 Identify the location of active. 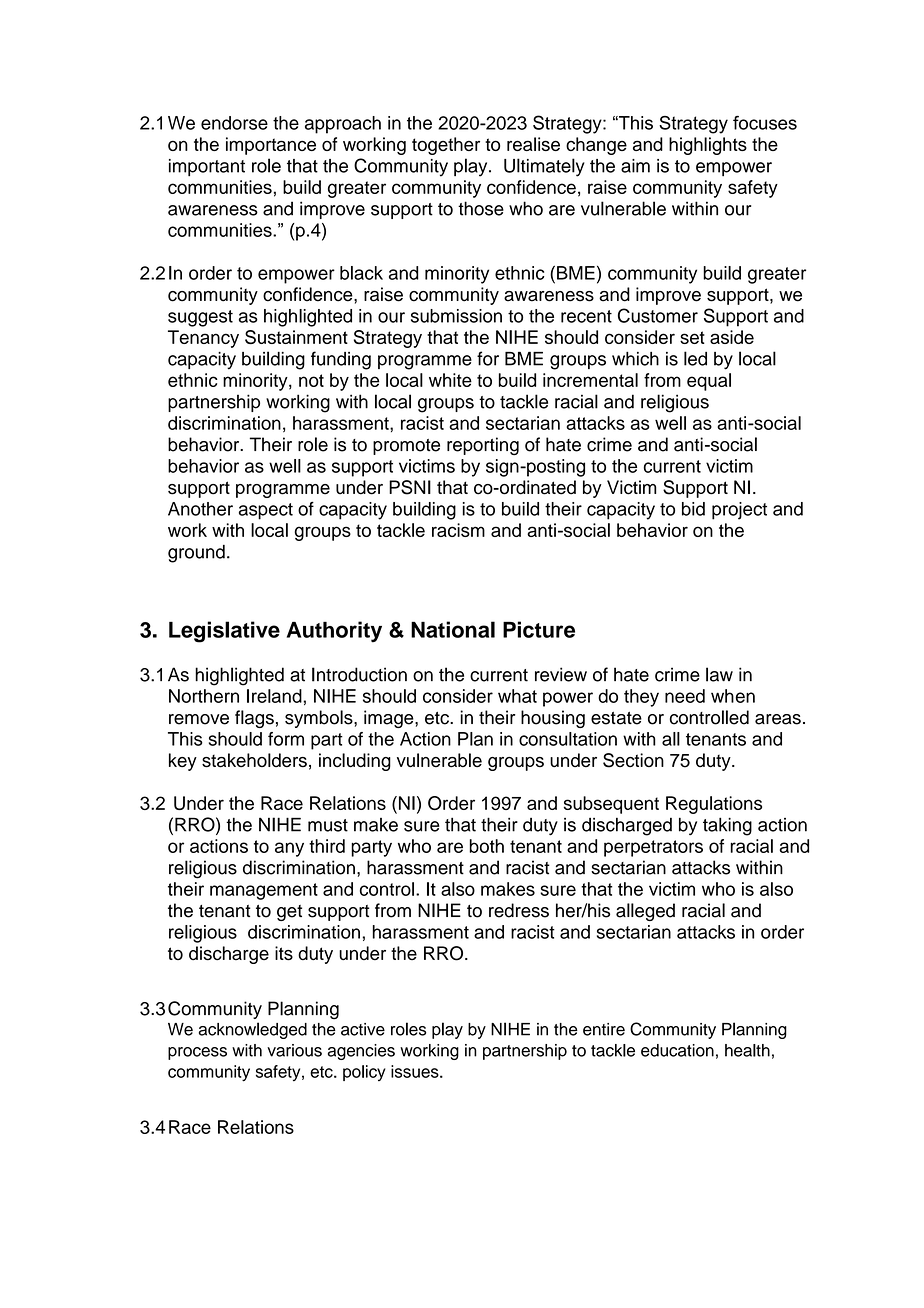
(363, 1029).
